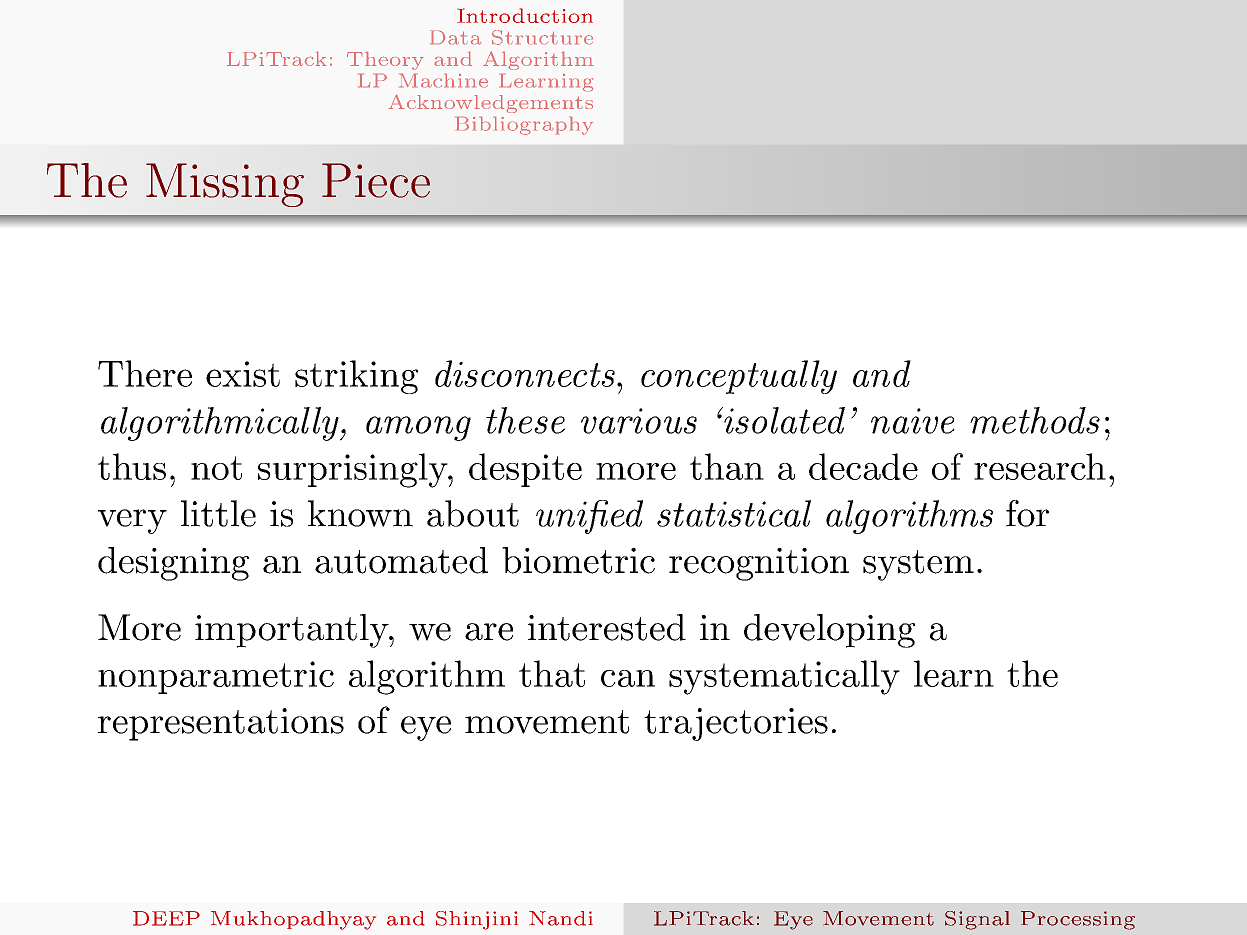 The width and height of the page is (1247, 935). I want to click on Introduction, so click(525, 15).
